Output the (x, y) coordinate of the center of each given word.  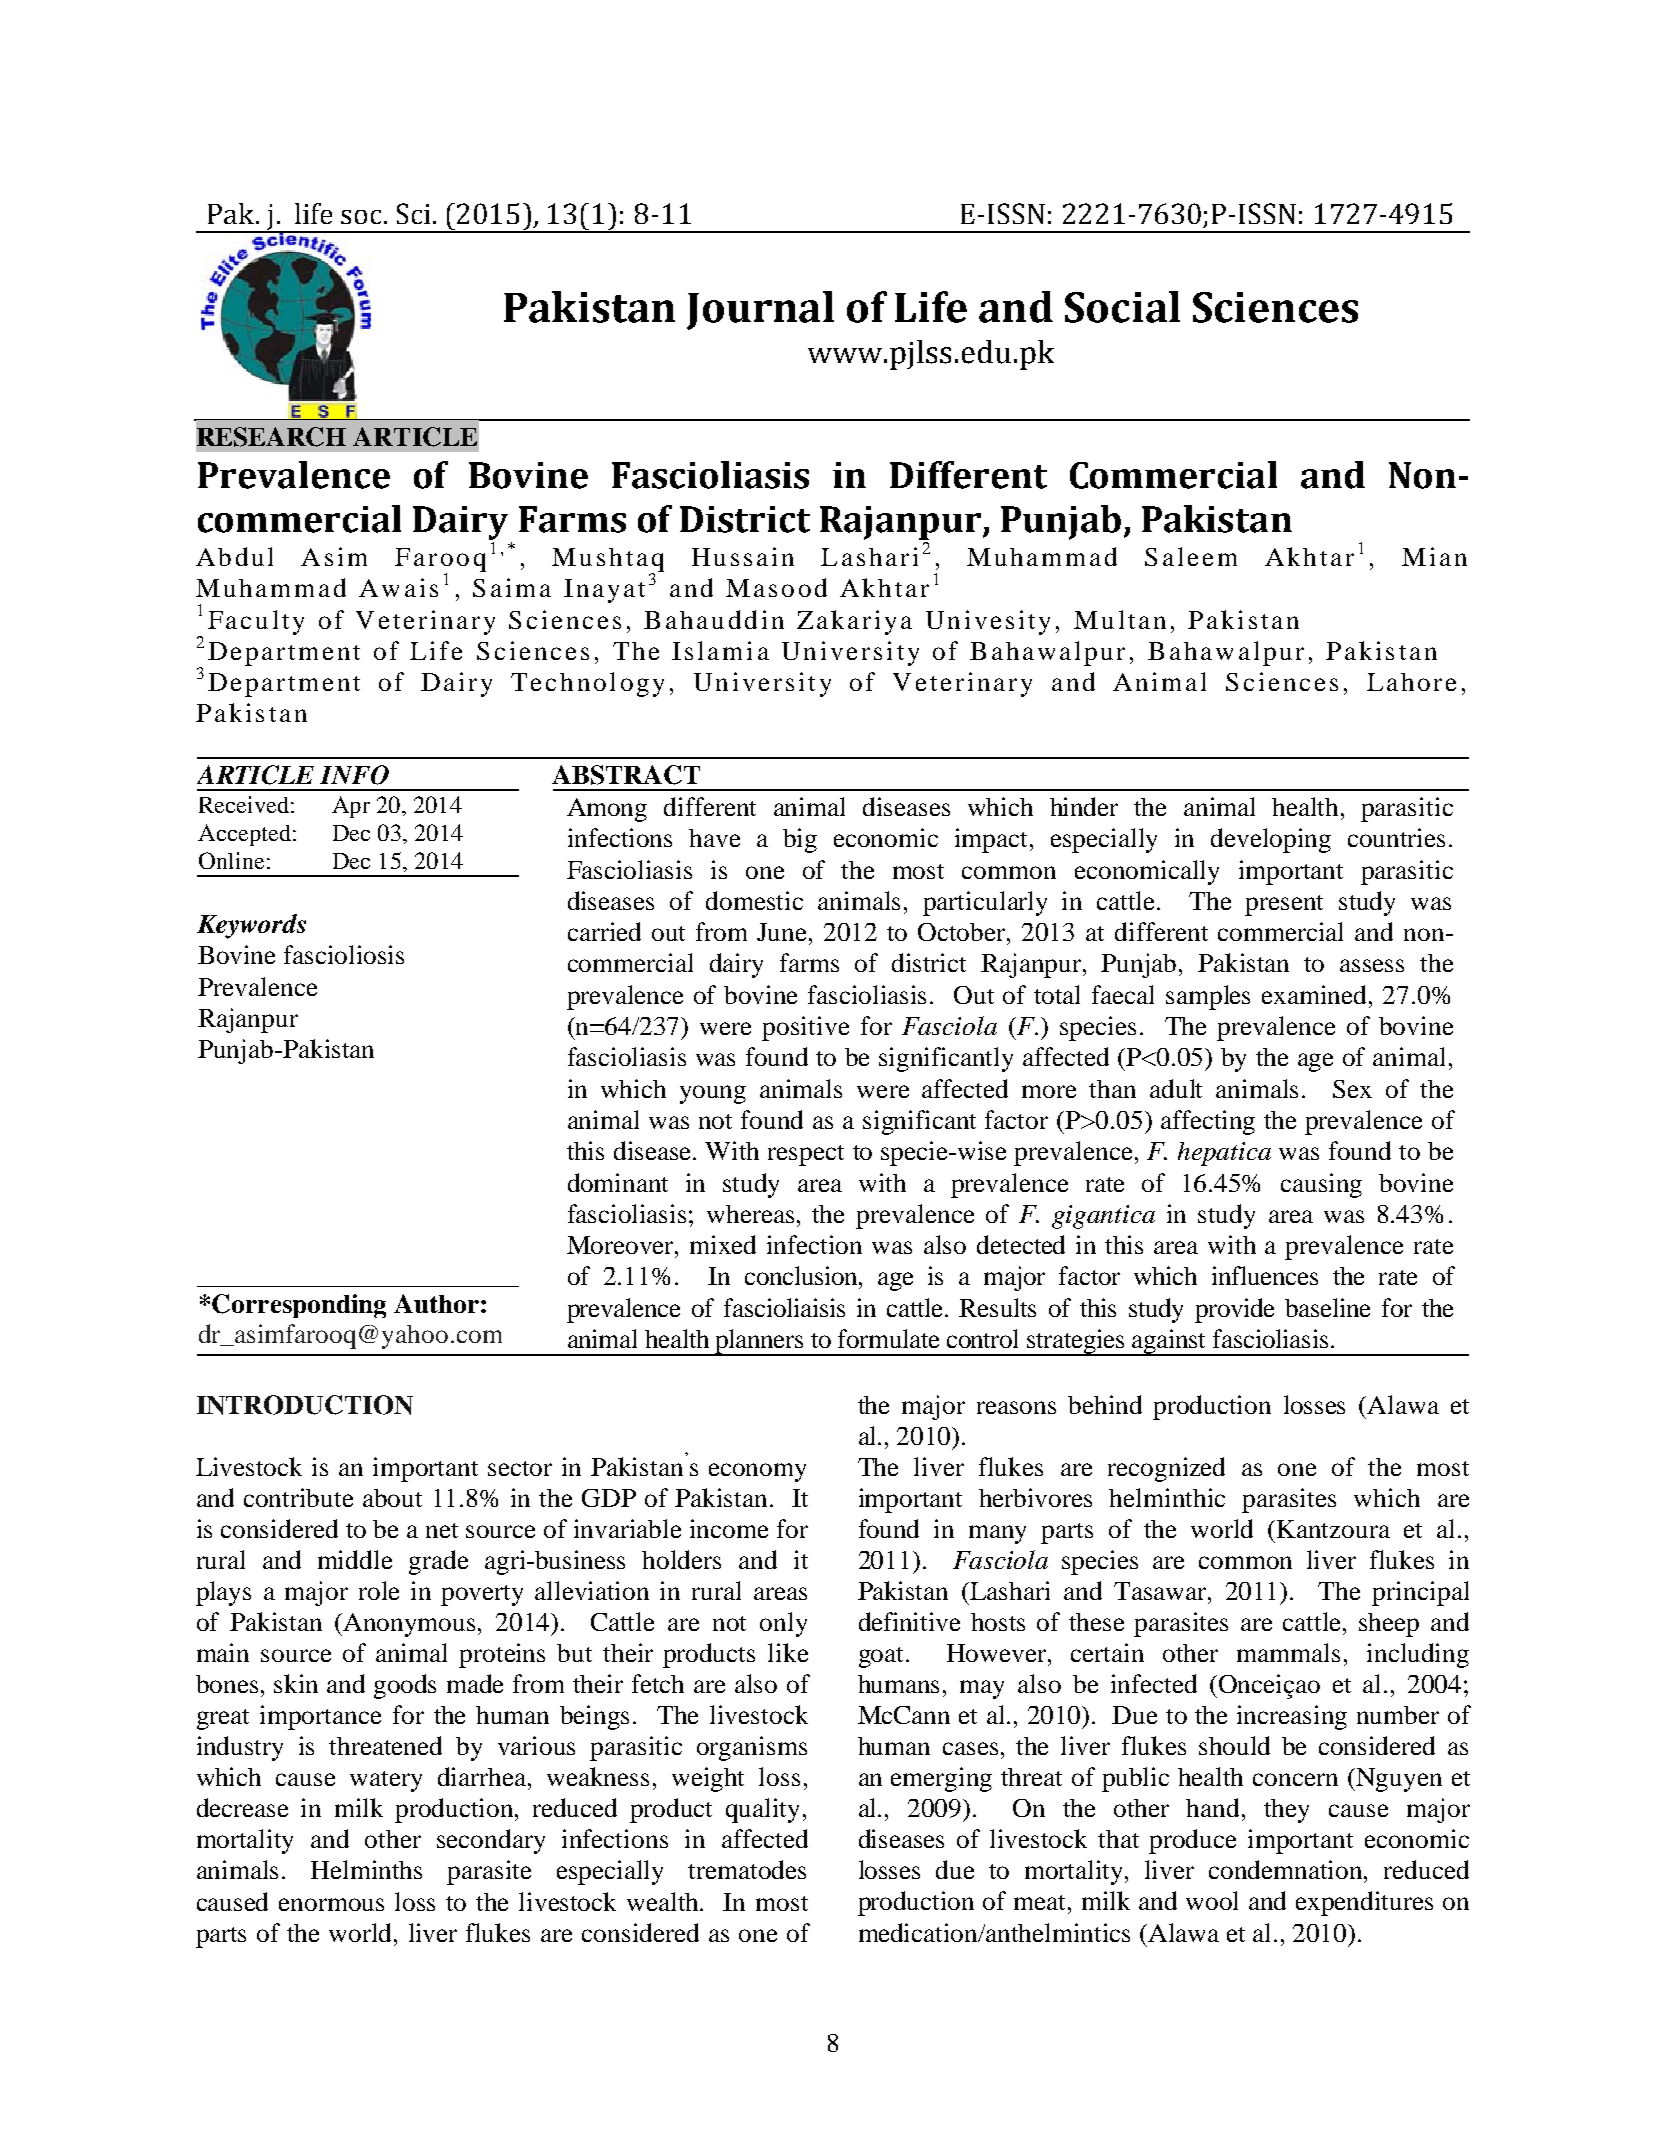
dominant (618, 1182)
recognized (1166, 1469)
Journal (760, 310)
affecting (1208, 1122)
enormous (331, 1904)
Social (1122, 307)
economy (757, 1472)
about (392, 1498)
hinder (1084, 806)
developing (1271, 840)
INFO (354, 775)
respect (806, 1155)
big (800, 840)
